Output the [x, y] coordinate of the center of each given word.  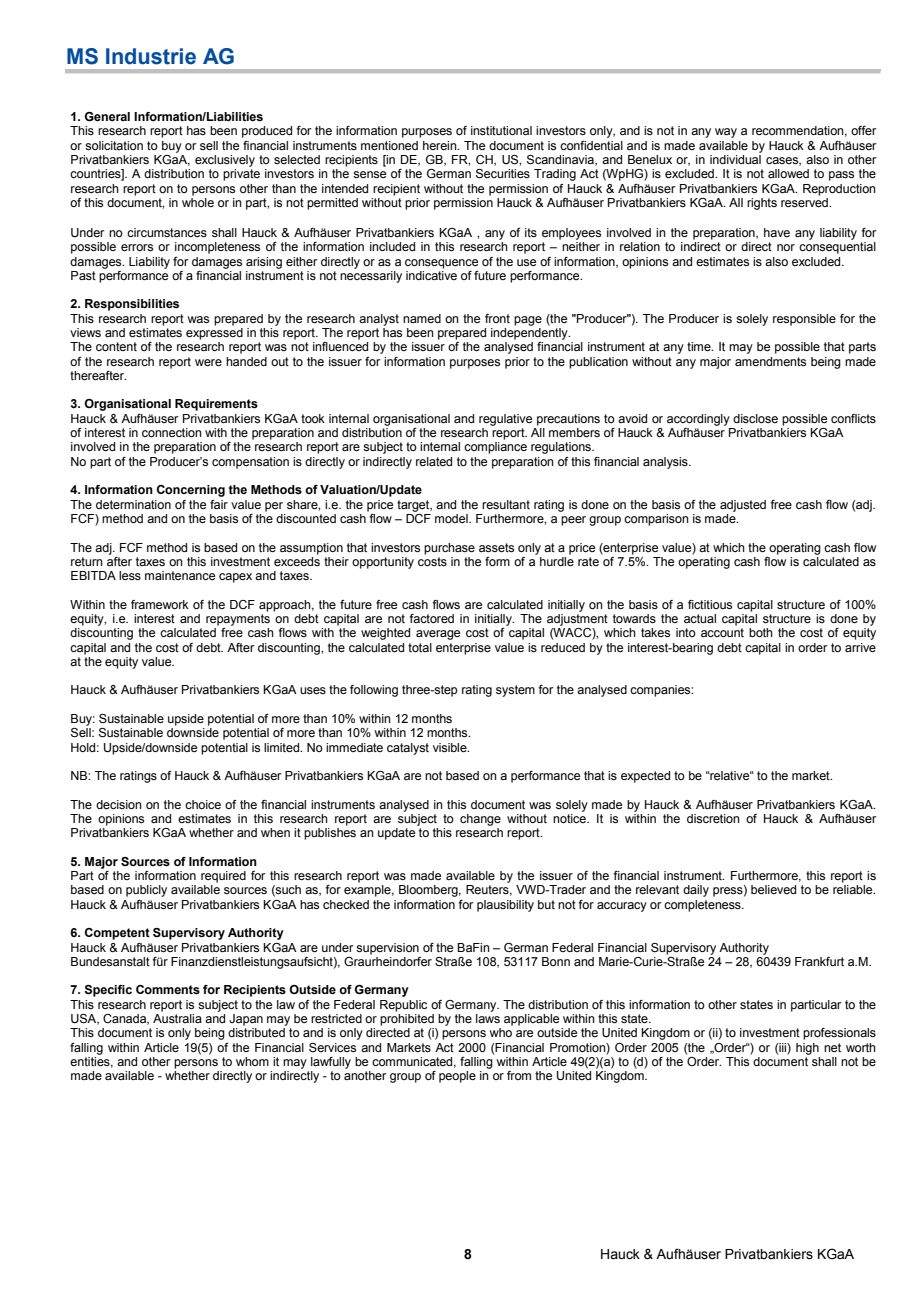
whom [252, 1061]
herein [441, 145]
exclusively [225, 161]
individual [735, 158]
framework [160, 604]
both [761, 632]
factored [431, 618]
